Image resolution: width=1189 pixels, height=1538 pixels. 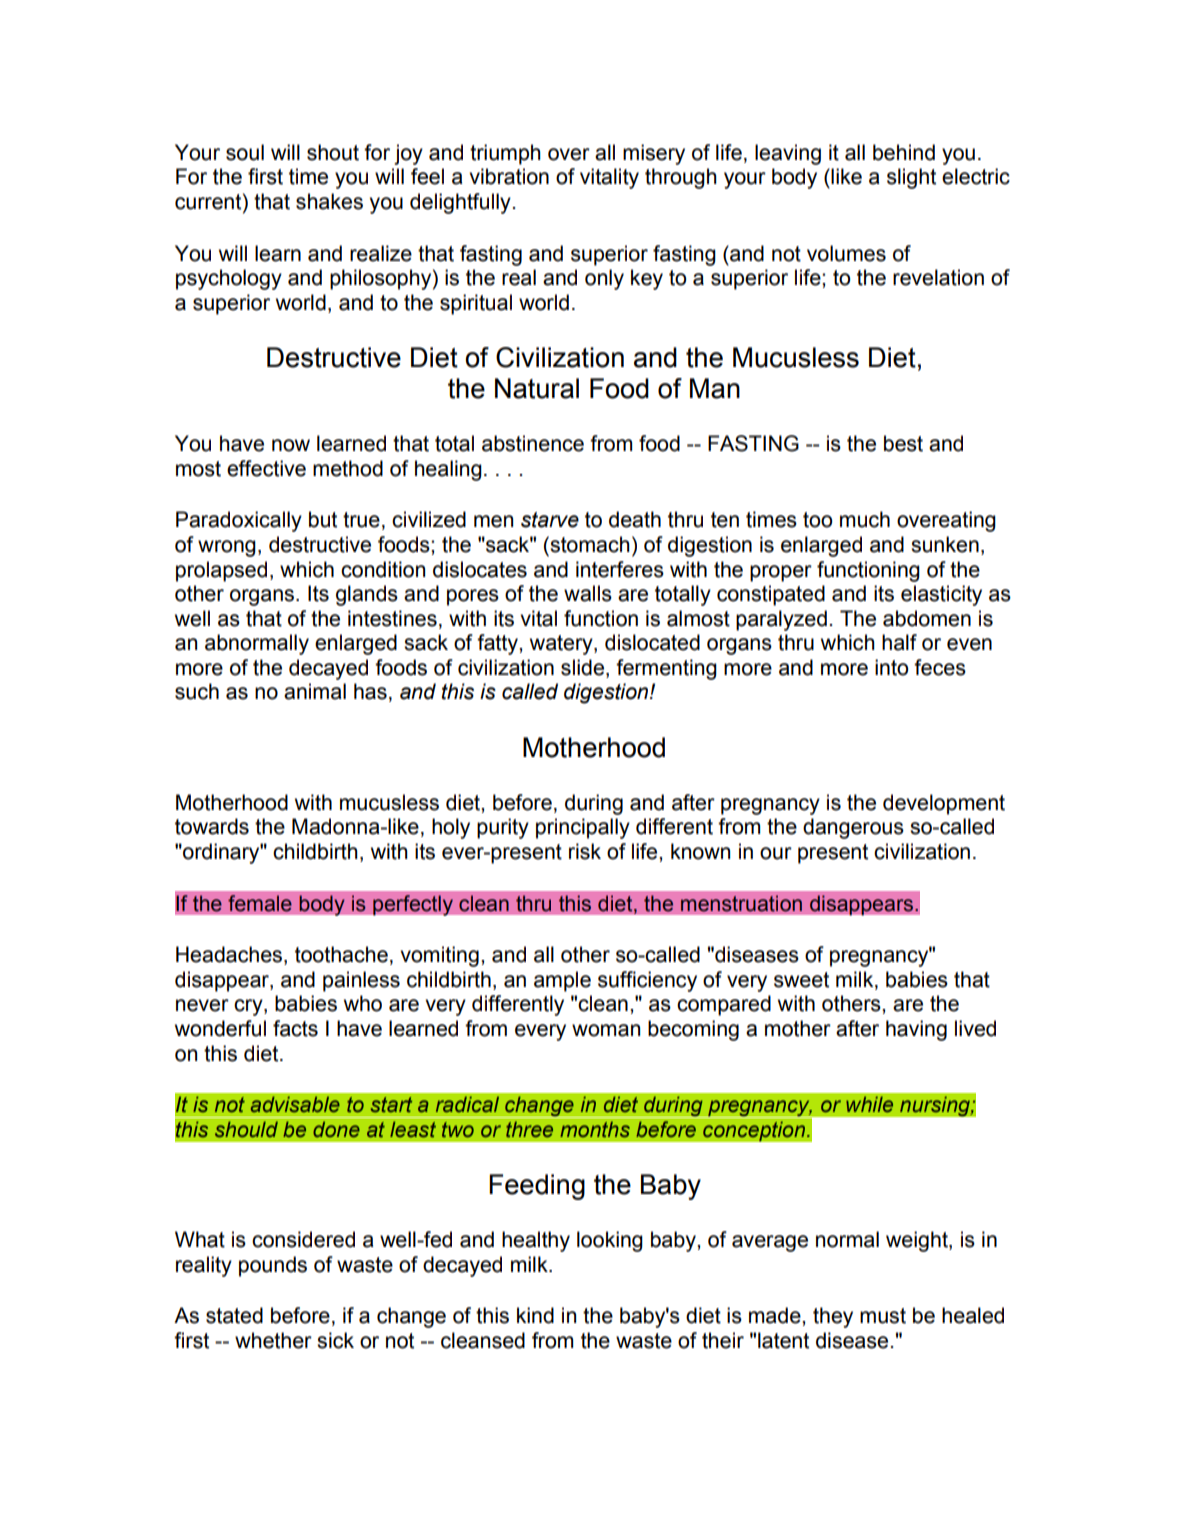 I want to click on ample, so click(x=562, y=981).
